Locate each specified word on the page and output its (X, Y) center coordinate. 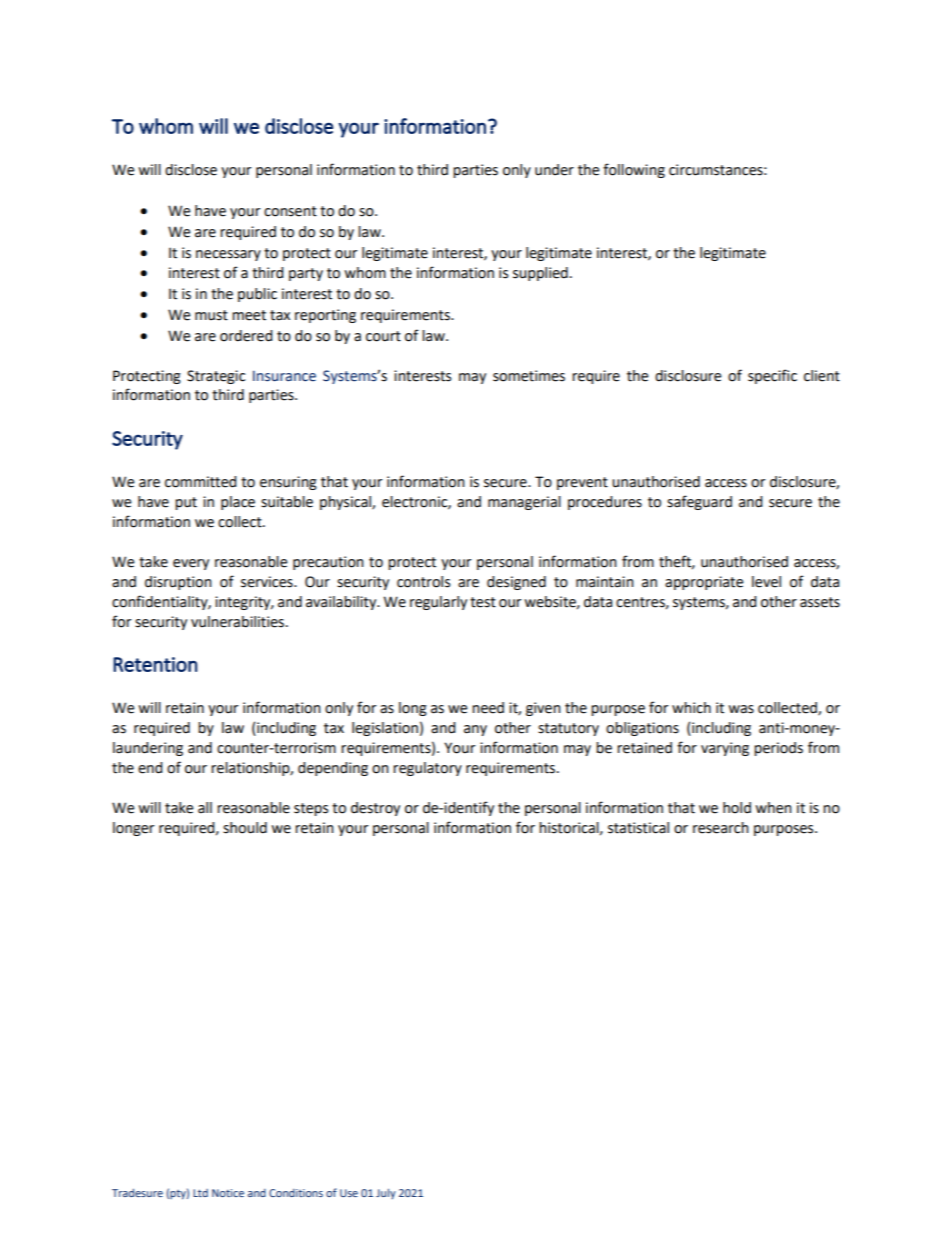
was (741, 709)
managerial (524, 503)
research (721, 828)
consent (290, 211)
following (634, 170)
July (386, 1194)
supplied (540, 274)
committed (200, 482)
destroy (375, 809)
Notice (228, 1193)
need (488, 708)
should (245, 828)
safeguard (699, 502)
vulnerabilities (239, 622)
